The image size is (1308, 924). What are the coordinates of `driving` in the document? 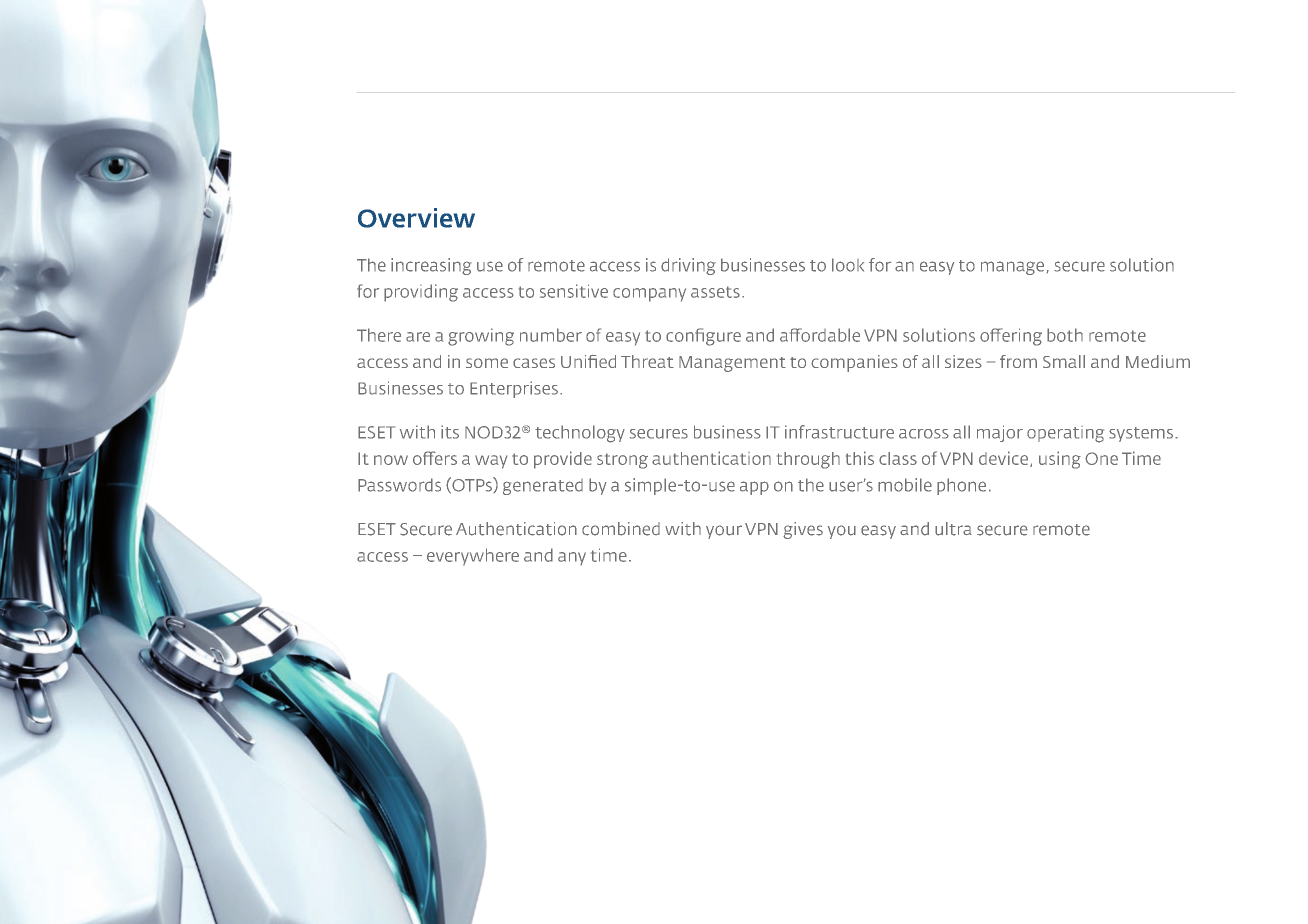 It's located at (688, 266).
